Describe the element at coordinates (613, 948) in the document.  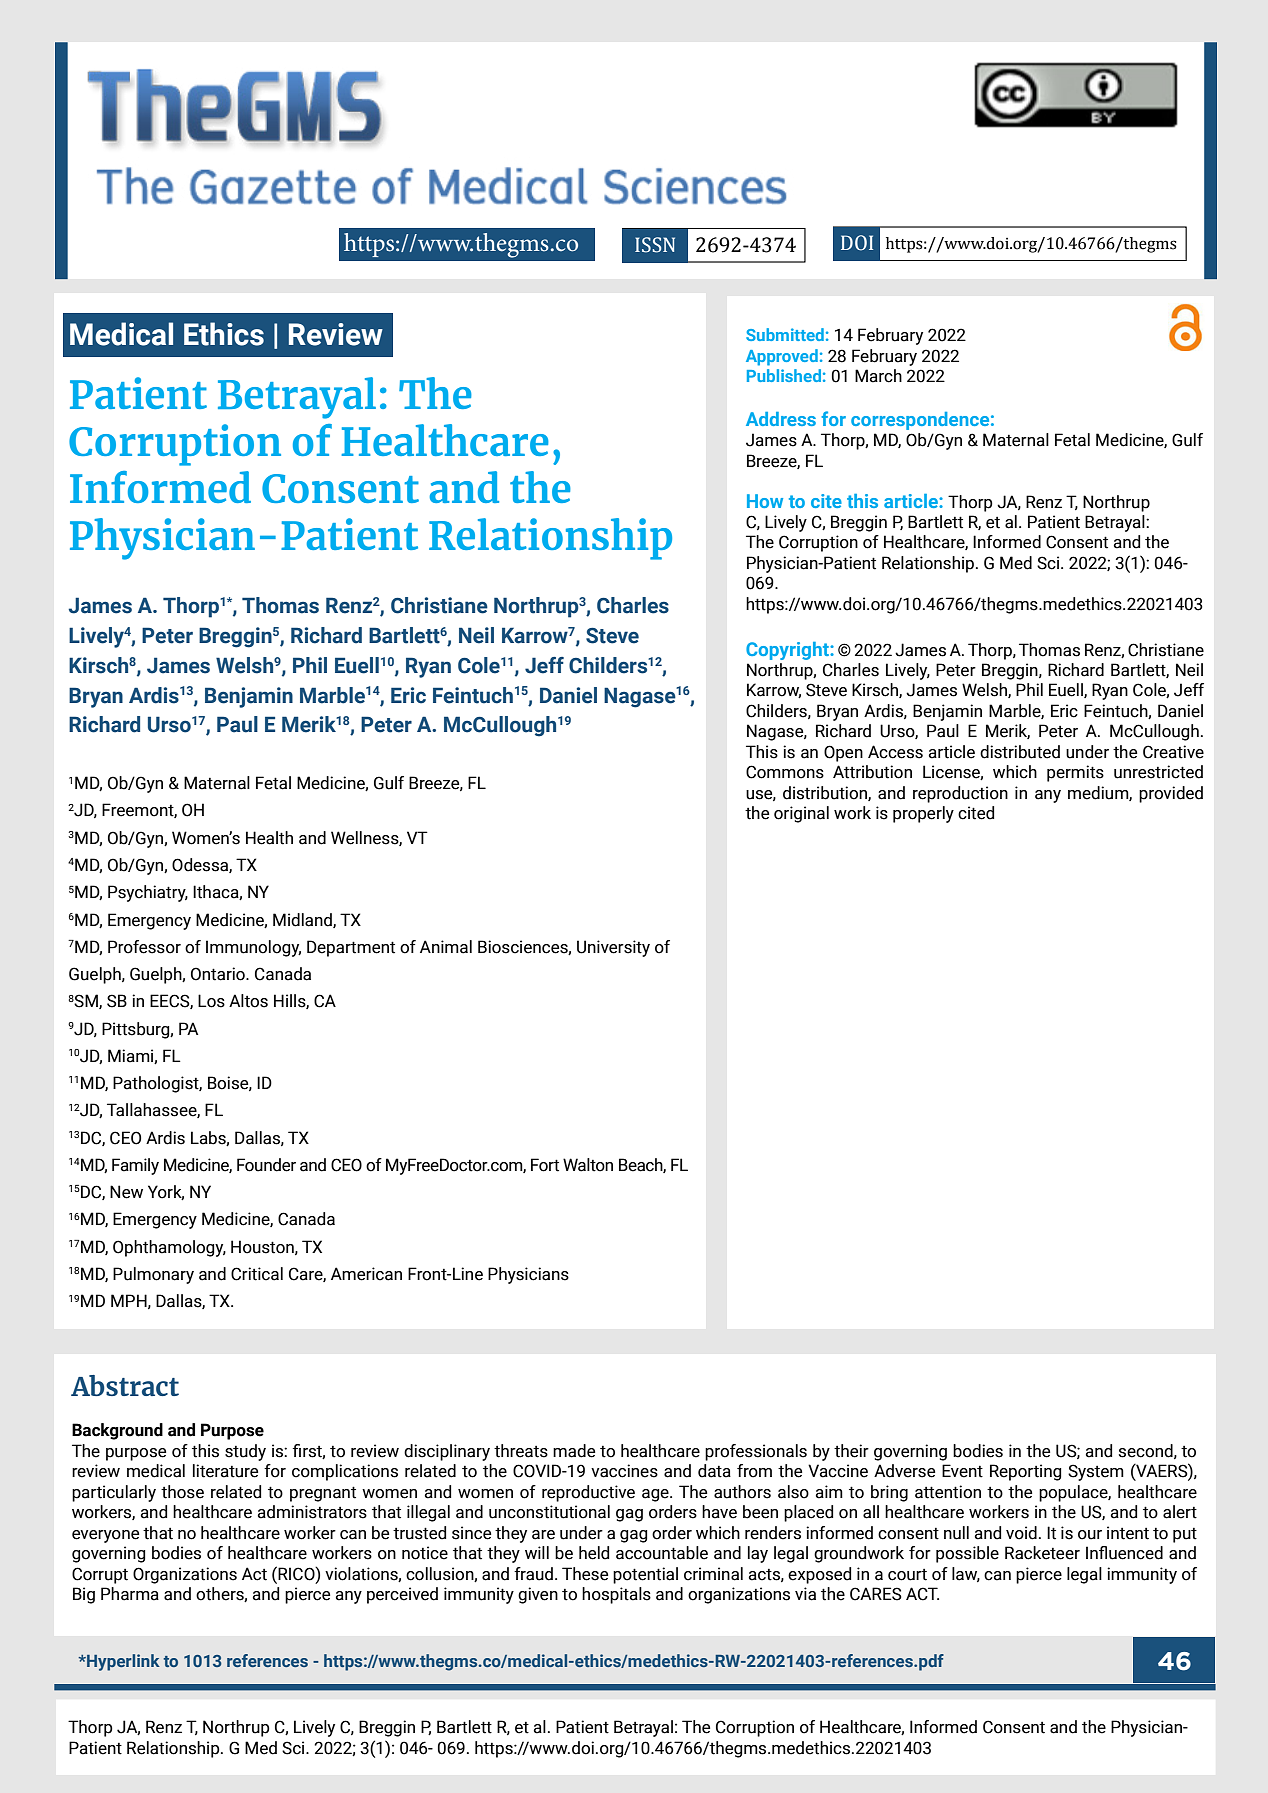
I see `University` at that location.
